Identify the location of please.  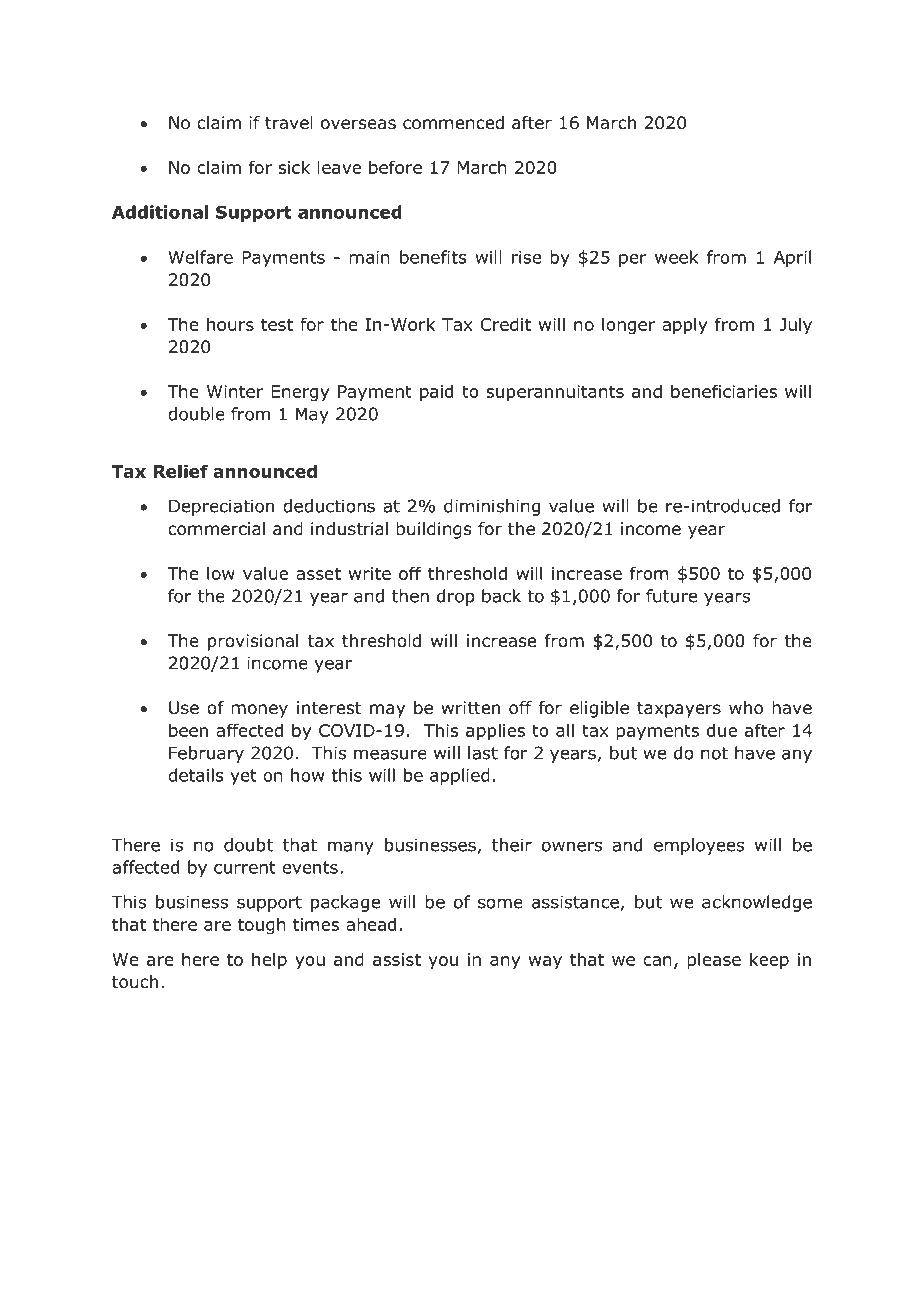
(714, 961).
